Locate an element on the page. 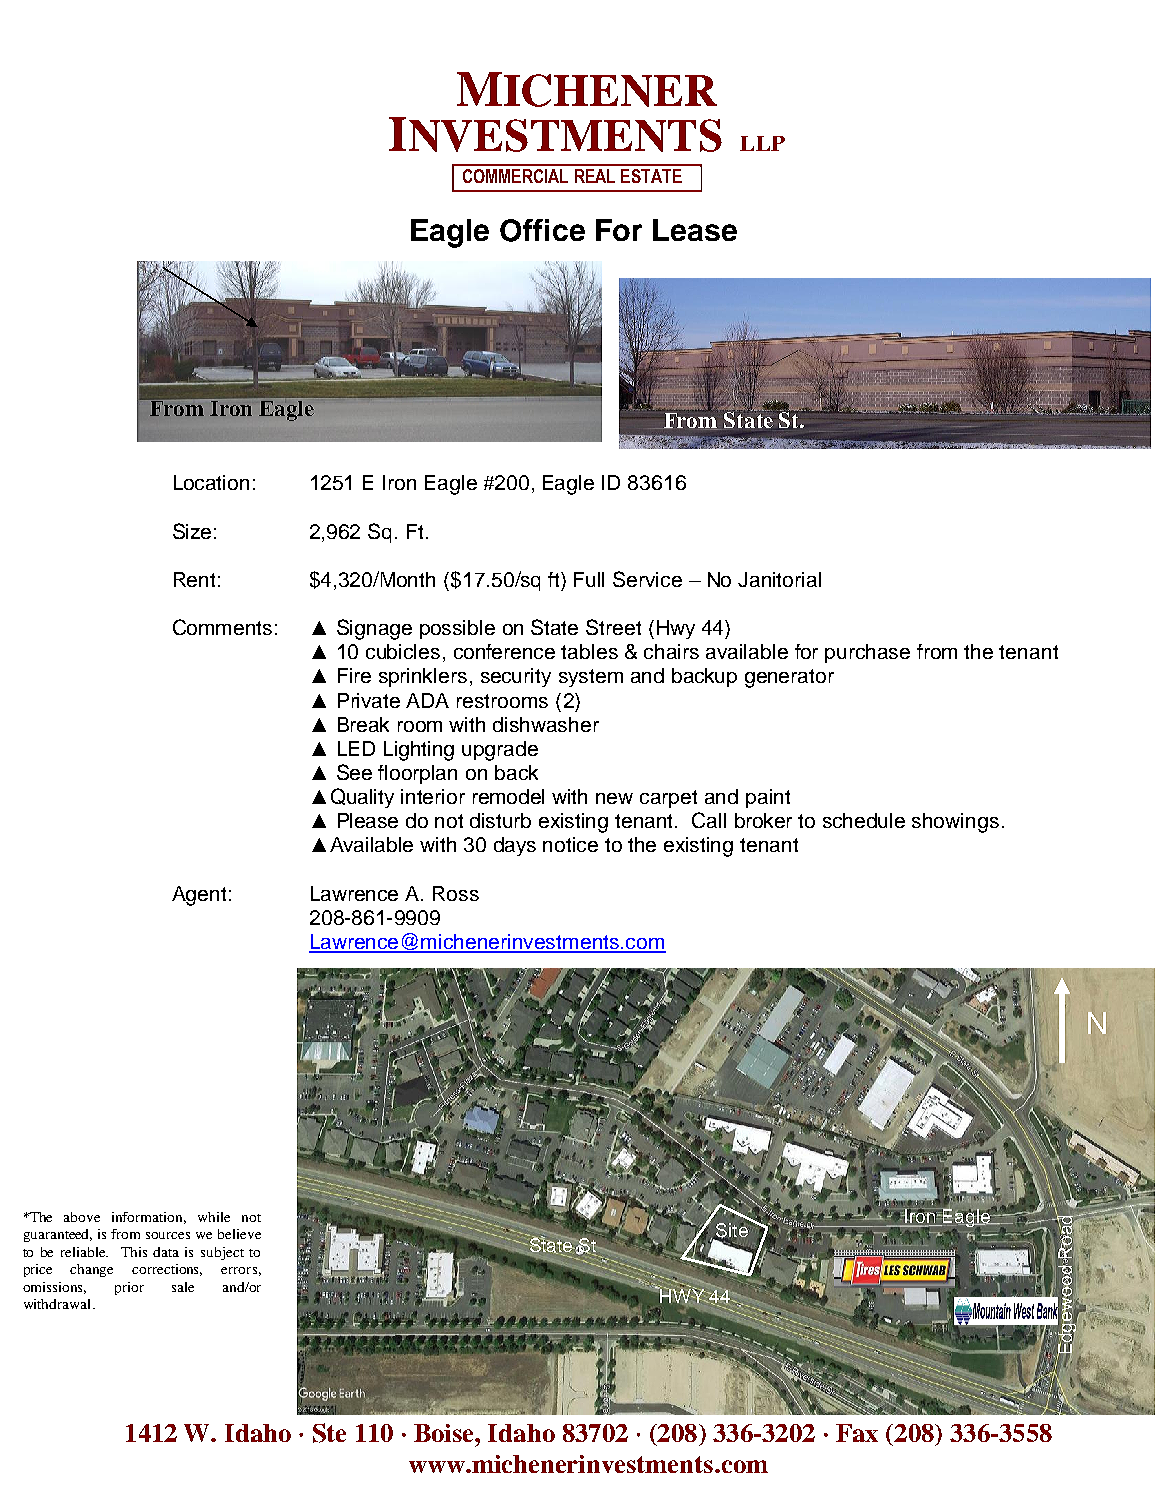 The width and height of the image is (1168, 1511). LLP is located at coordinates (762, 143).
